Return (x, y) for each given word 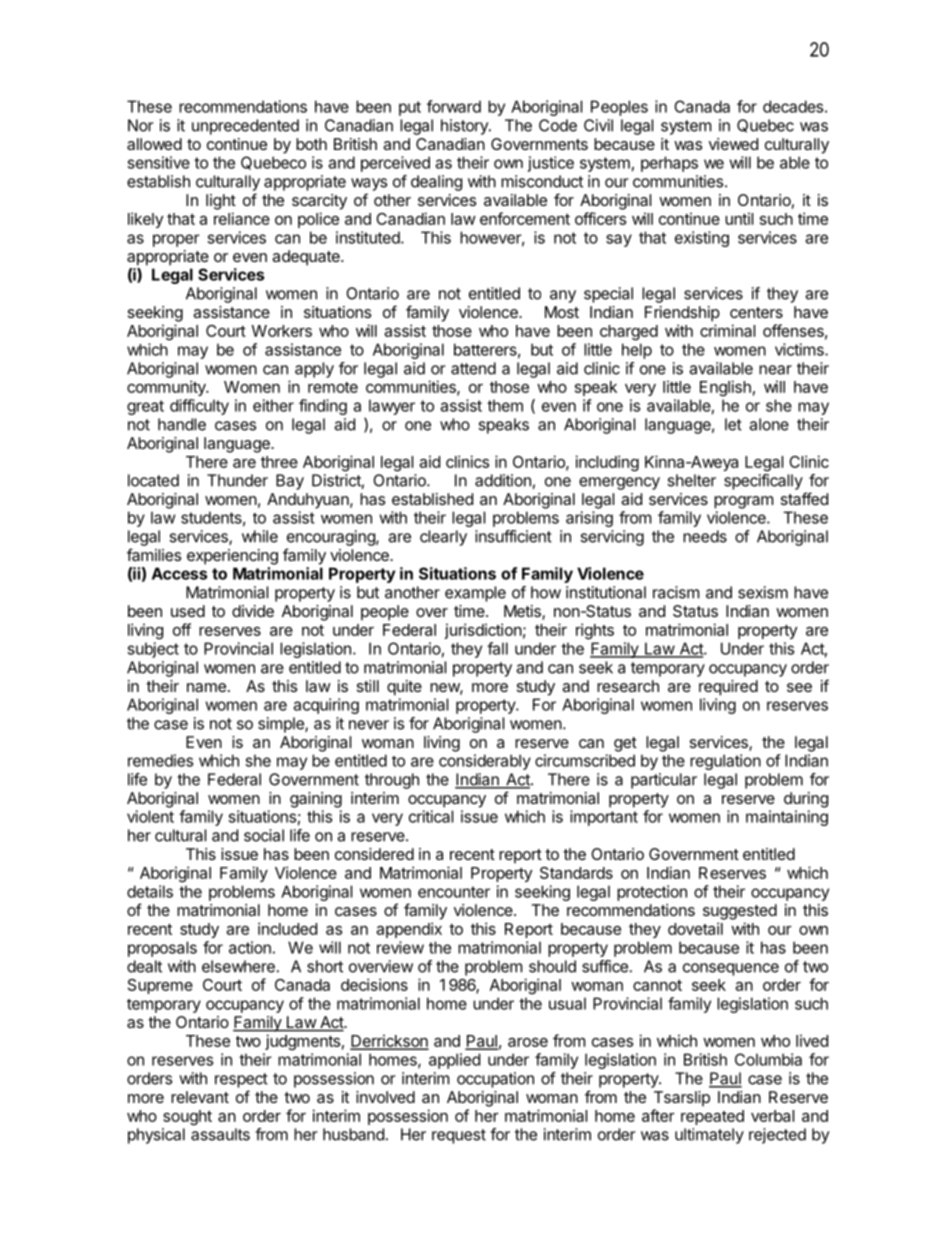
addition (503, 480)
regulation (725, 762)
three (279, 462)
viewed (733, 144)
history (465, 127)
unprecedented (245, 127)
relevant (200, 1097)
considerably (485, 762)
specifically (763, 482)
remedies (160, 760)
